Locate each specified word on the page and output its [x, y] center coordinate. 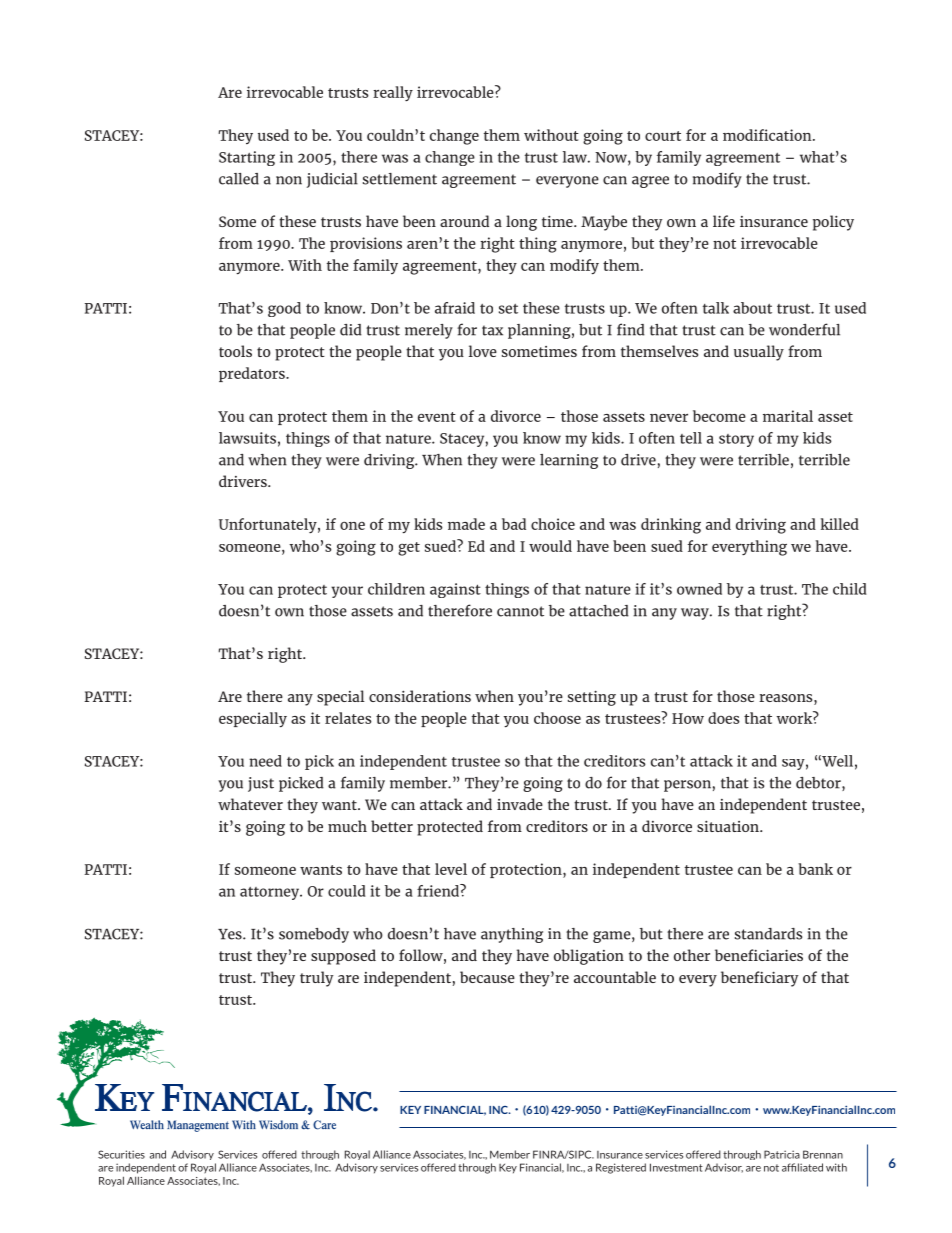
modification [768, 135]
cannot [520, 611]
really [393, 93]
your [347, 592]
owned [699, 589]
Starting [247, 158]
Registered [621, 1168]
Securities [121, 1154]
